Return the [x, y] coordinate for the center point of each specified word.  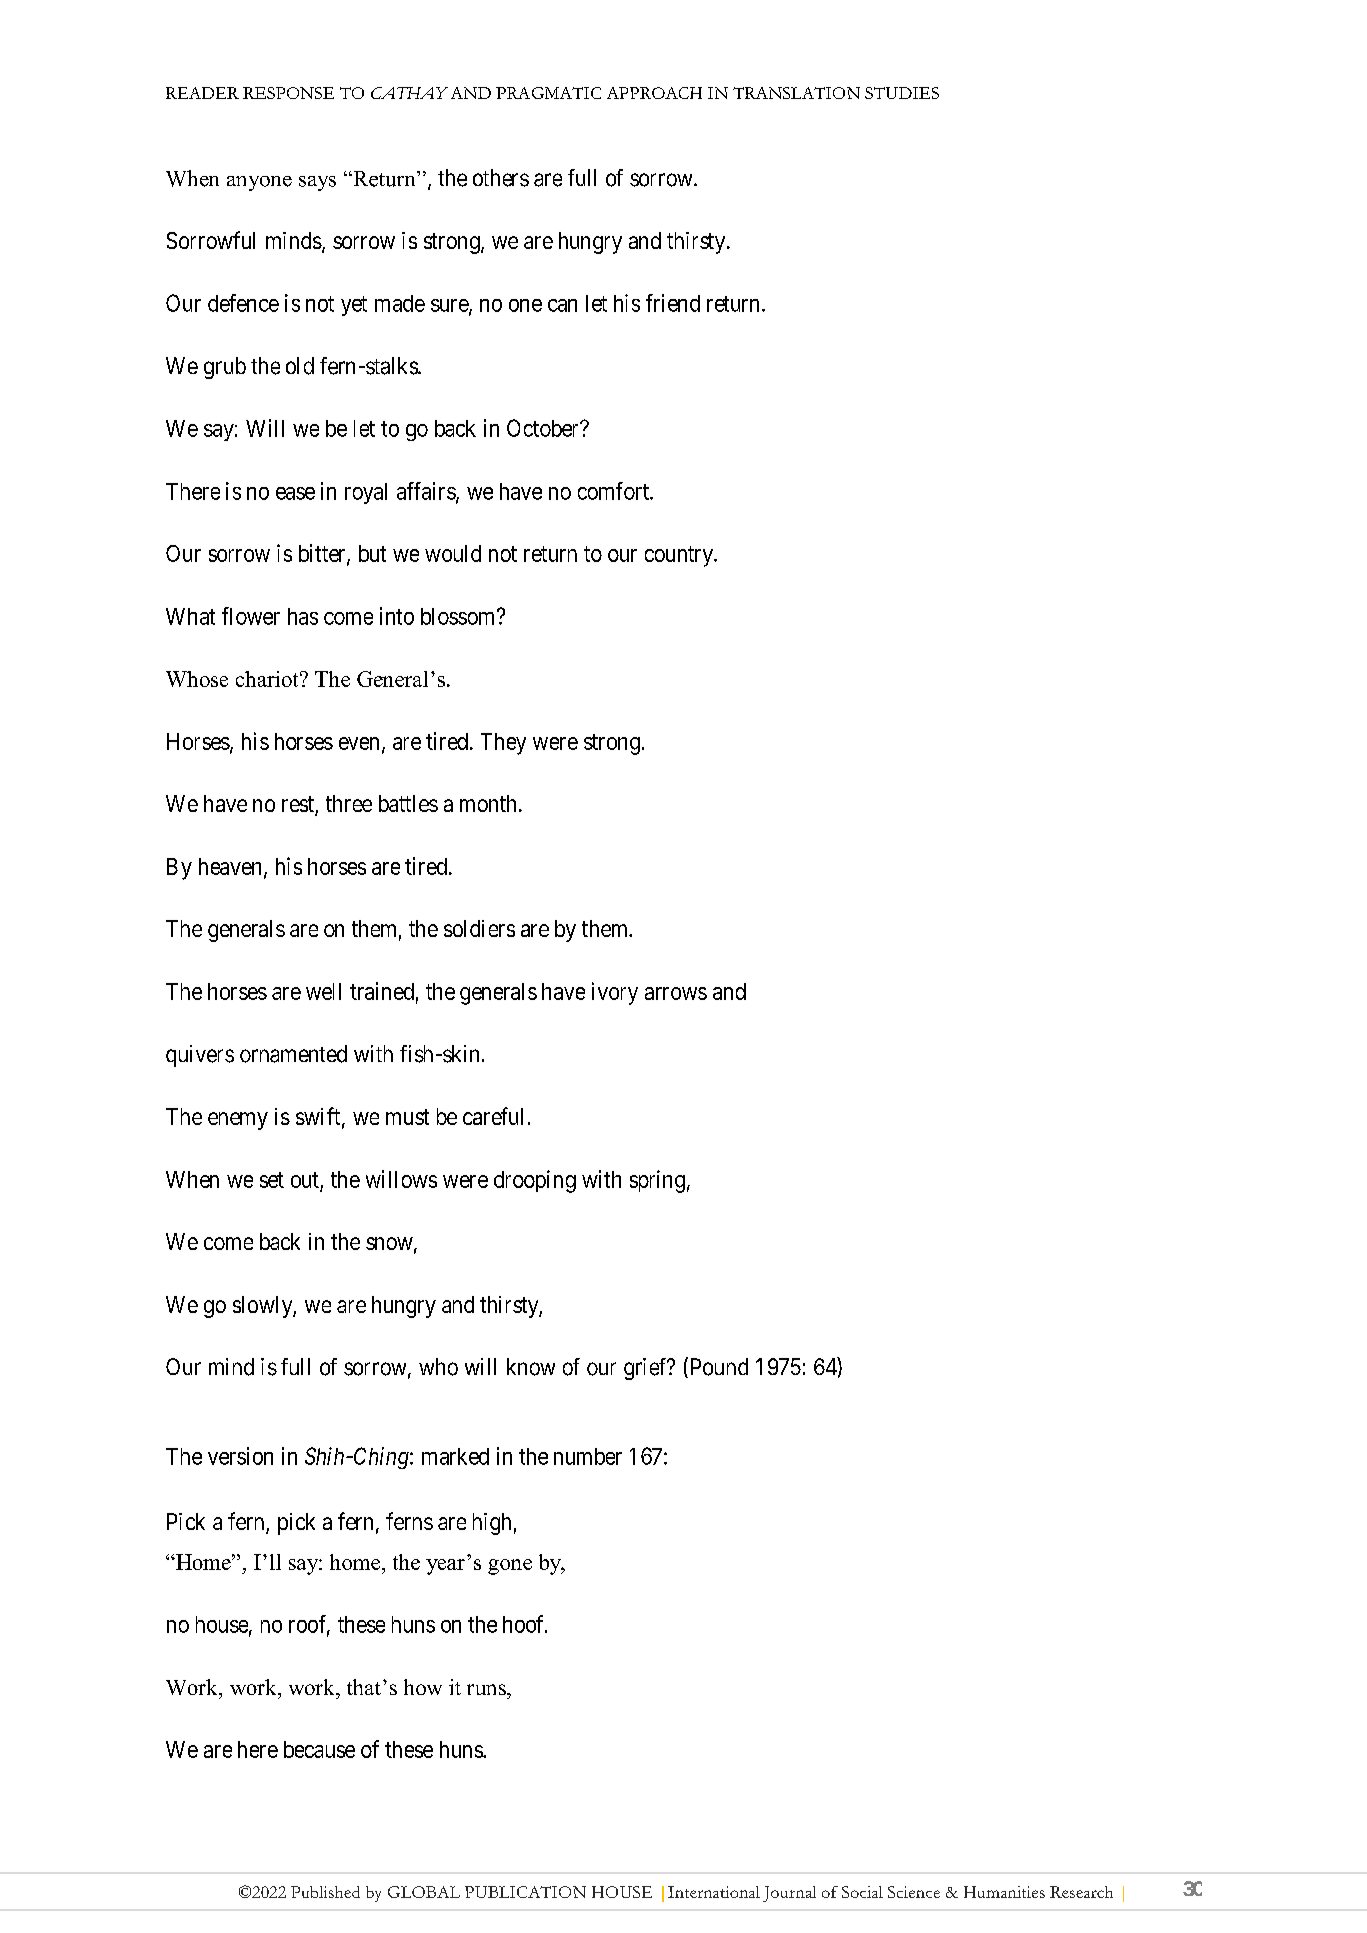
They [503, 744]
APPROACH [654, 93]
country [680, 556]
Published [325, 1892]
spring [657, 1181]
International [714, 1892]
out [305, 1180]
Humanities [1004, 1892]
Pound [717, 1367]
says [317, 183]
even [359, 743]
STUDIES [902, 93]
